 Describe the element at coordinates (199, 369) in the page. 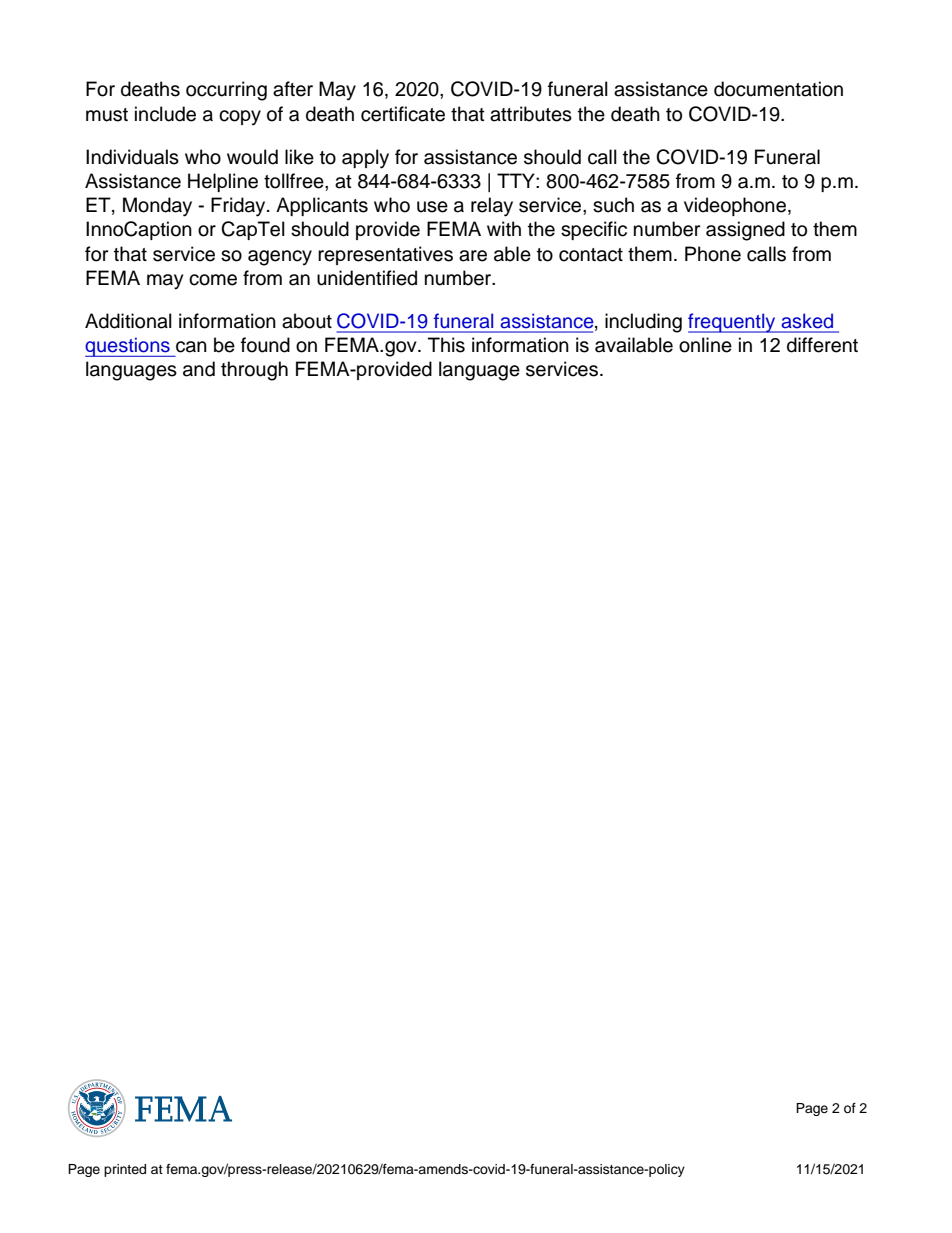

I see `and` at that location.
